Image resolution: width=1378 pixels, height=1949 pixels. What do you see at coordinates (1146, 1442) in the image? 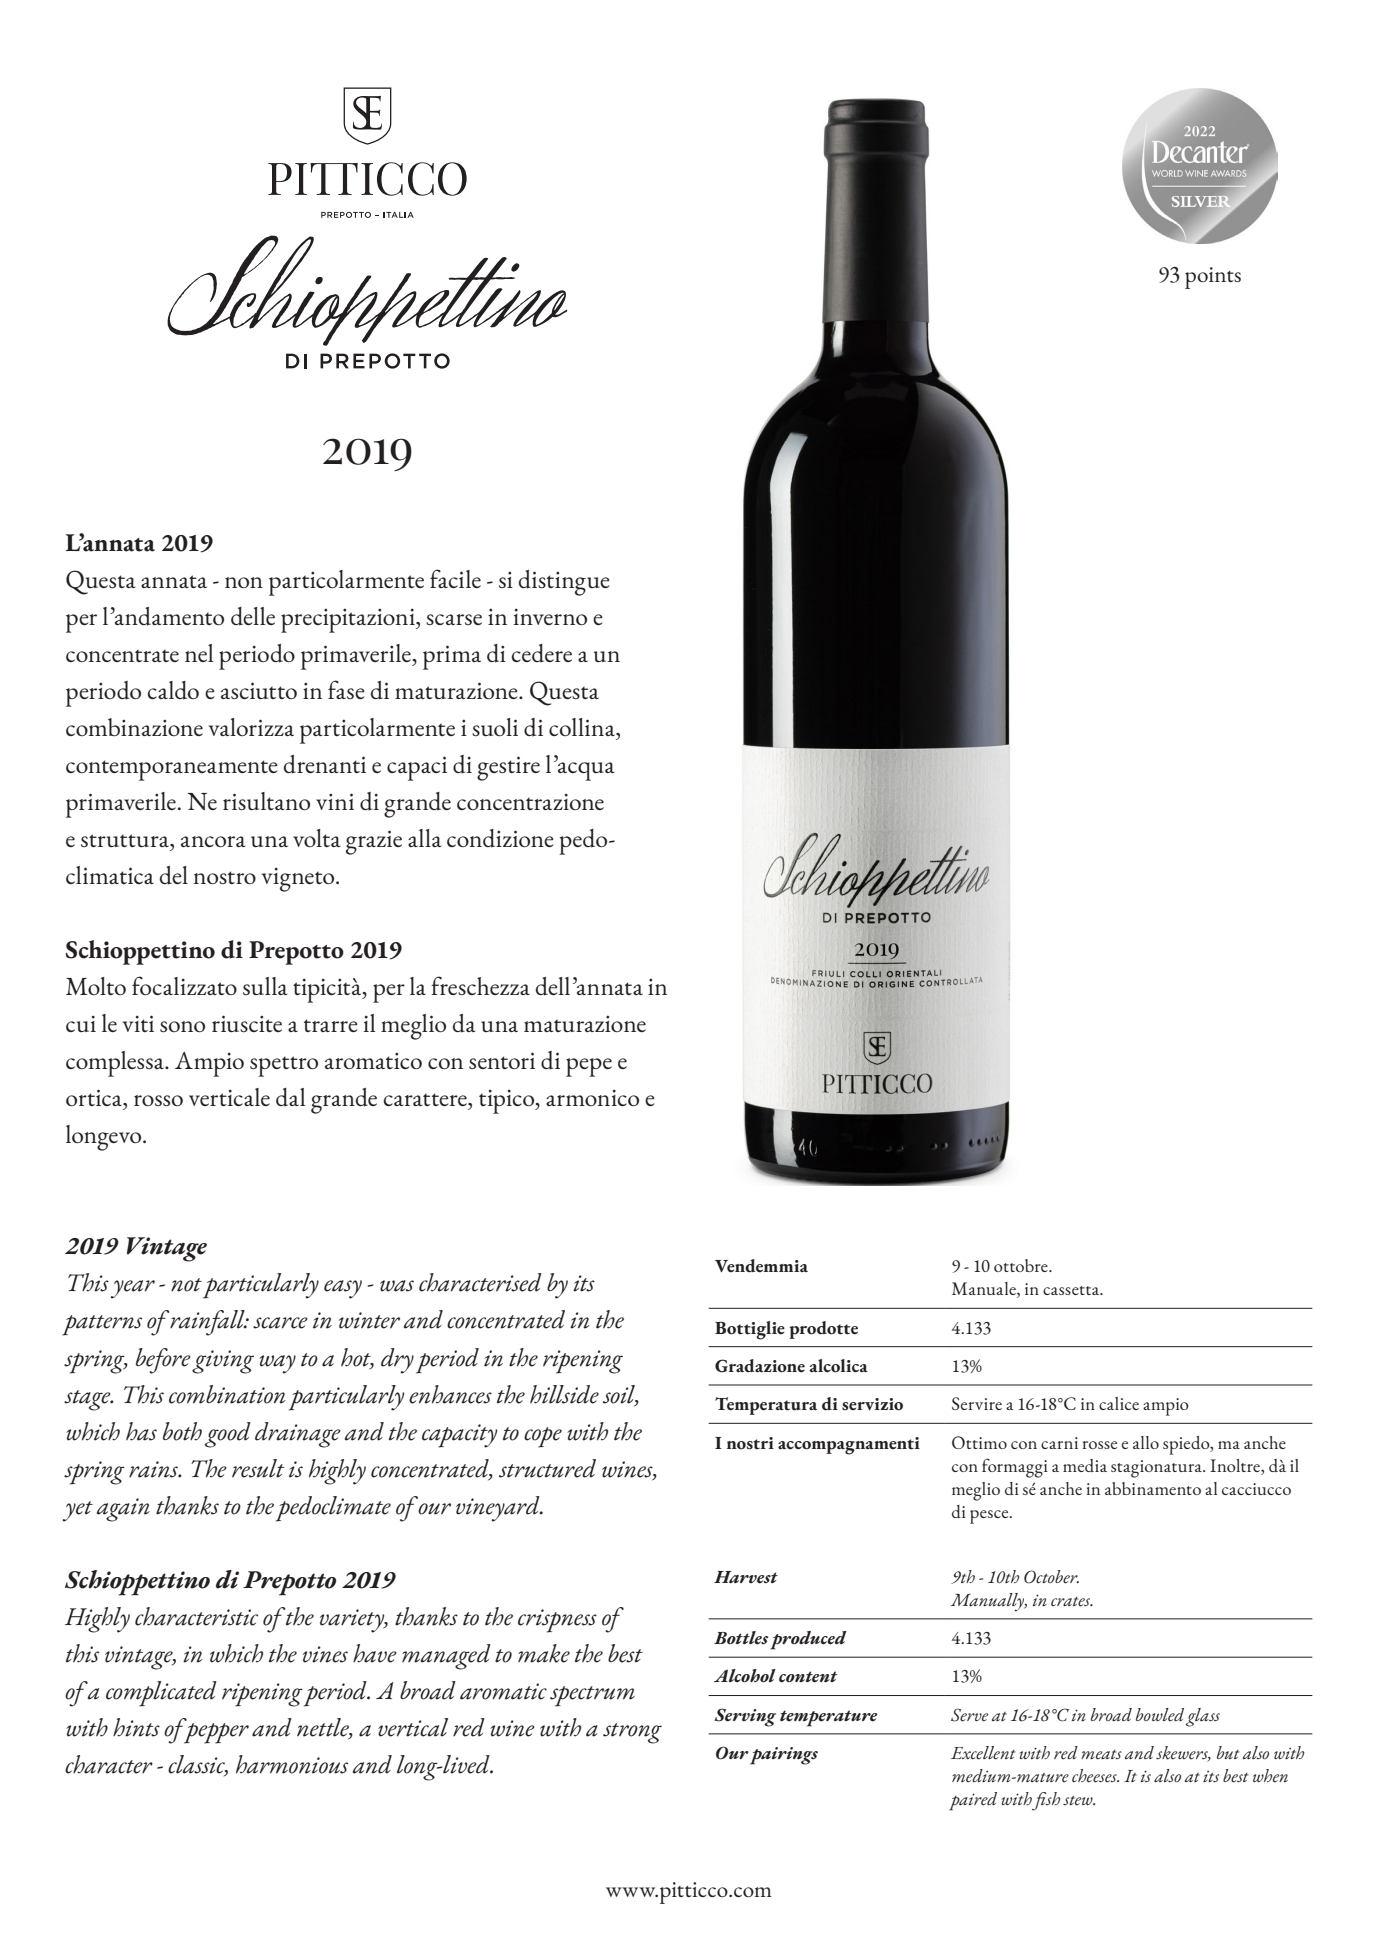
I see `allo` at bounding box center [1146, 1442].
